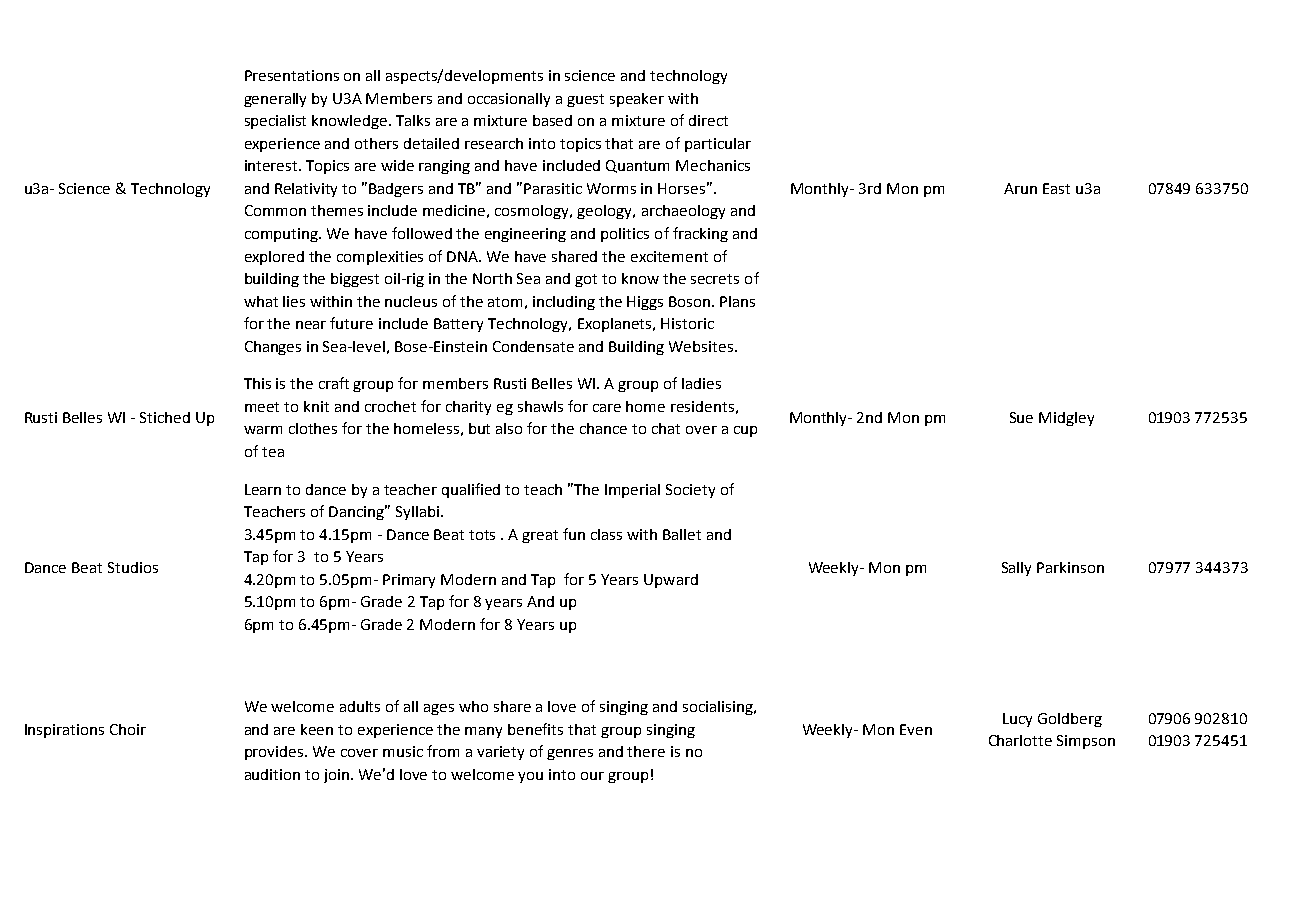 This screenshot has height=924, width=1308. What do you see at coordinates (1016, 569) in the screenshot?
I see `Sally` at bounding box center [1016, 569].
